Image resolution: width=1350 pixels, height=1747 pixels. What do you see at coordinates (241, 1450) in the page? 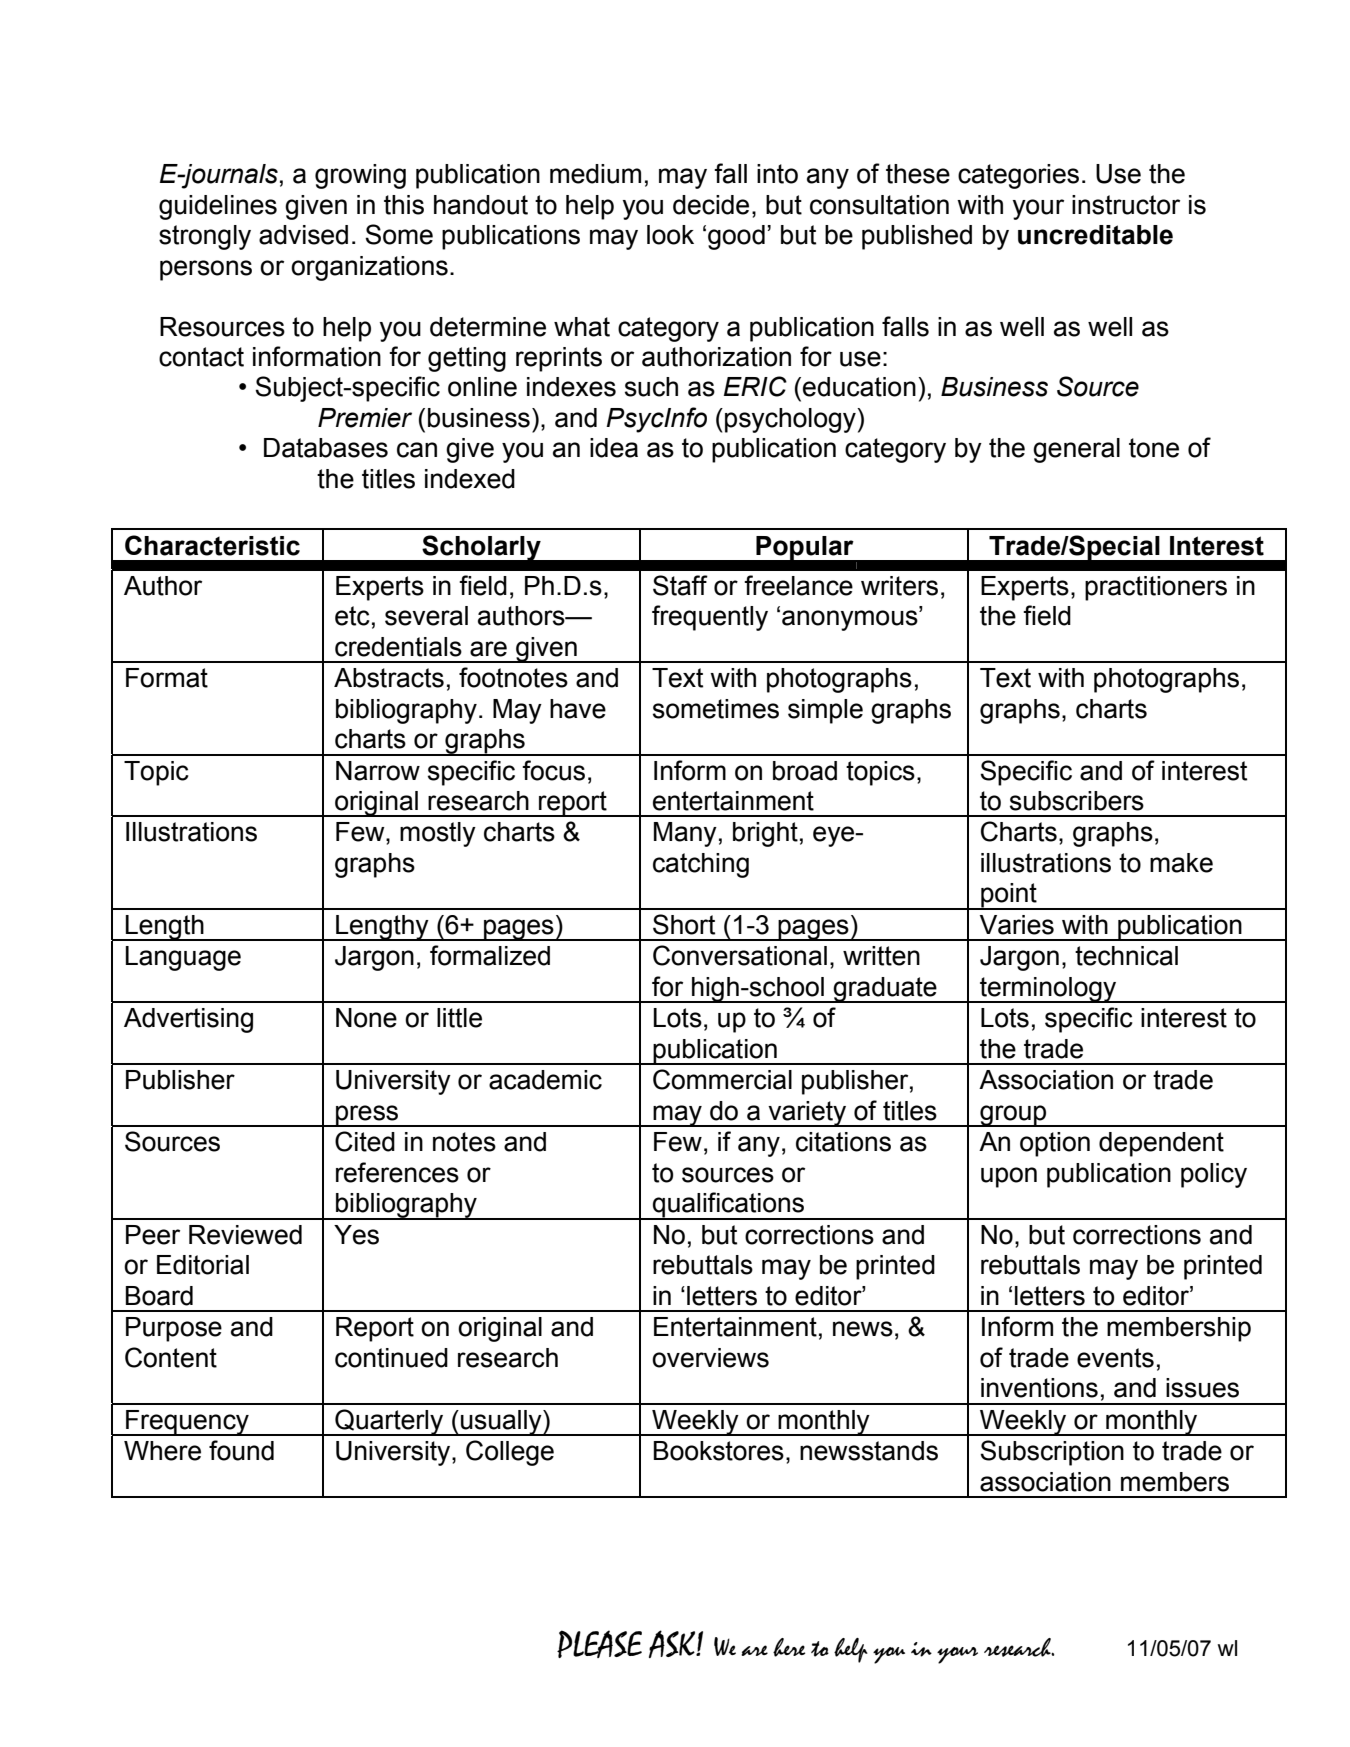
I see `found` at bounding box center [241, 1450].
